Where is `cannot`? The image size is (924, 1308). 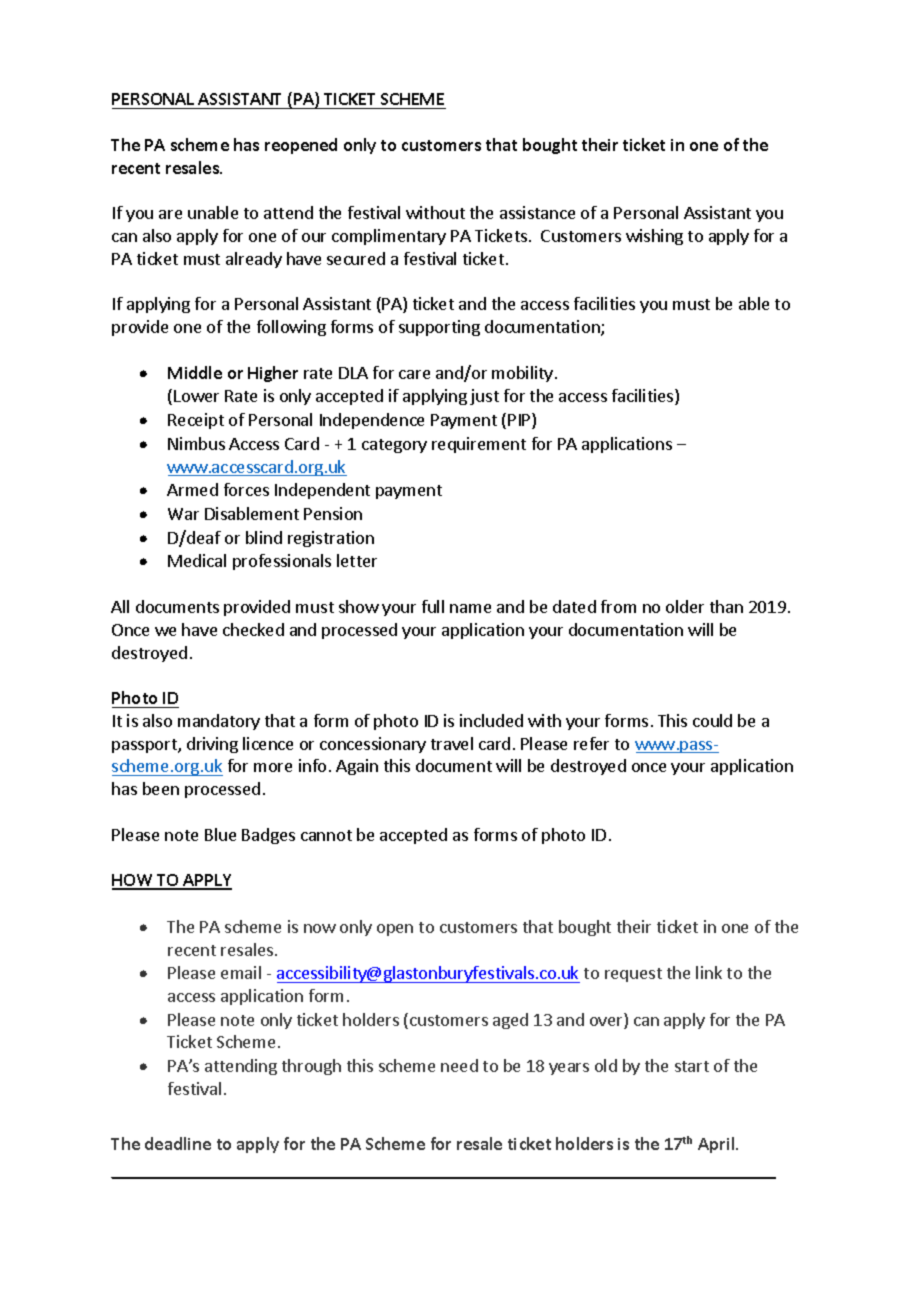
cannot is located at coordinates (326, 835).
